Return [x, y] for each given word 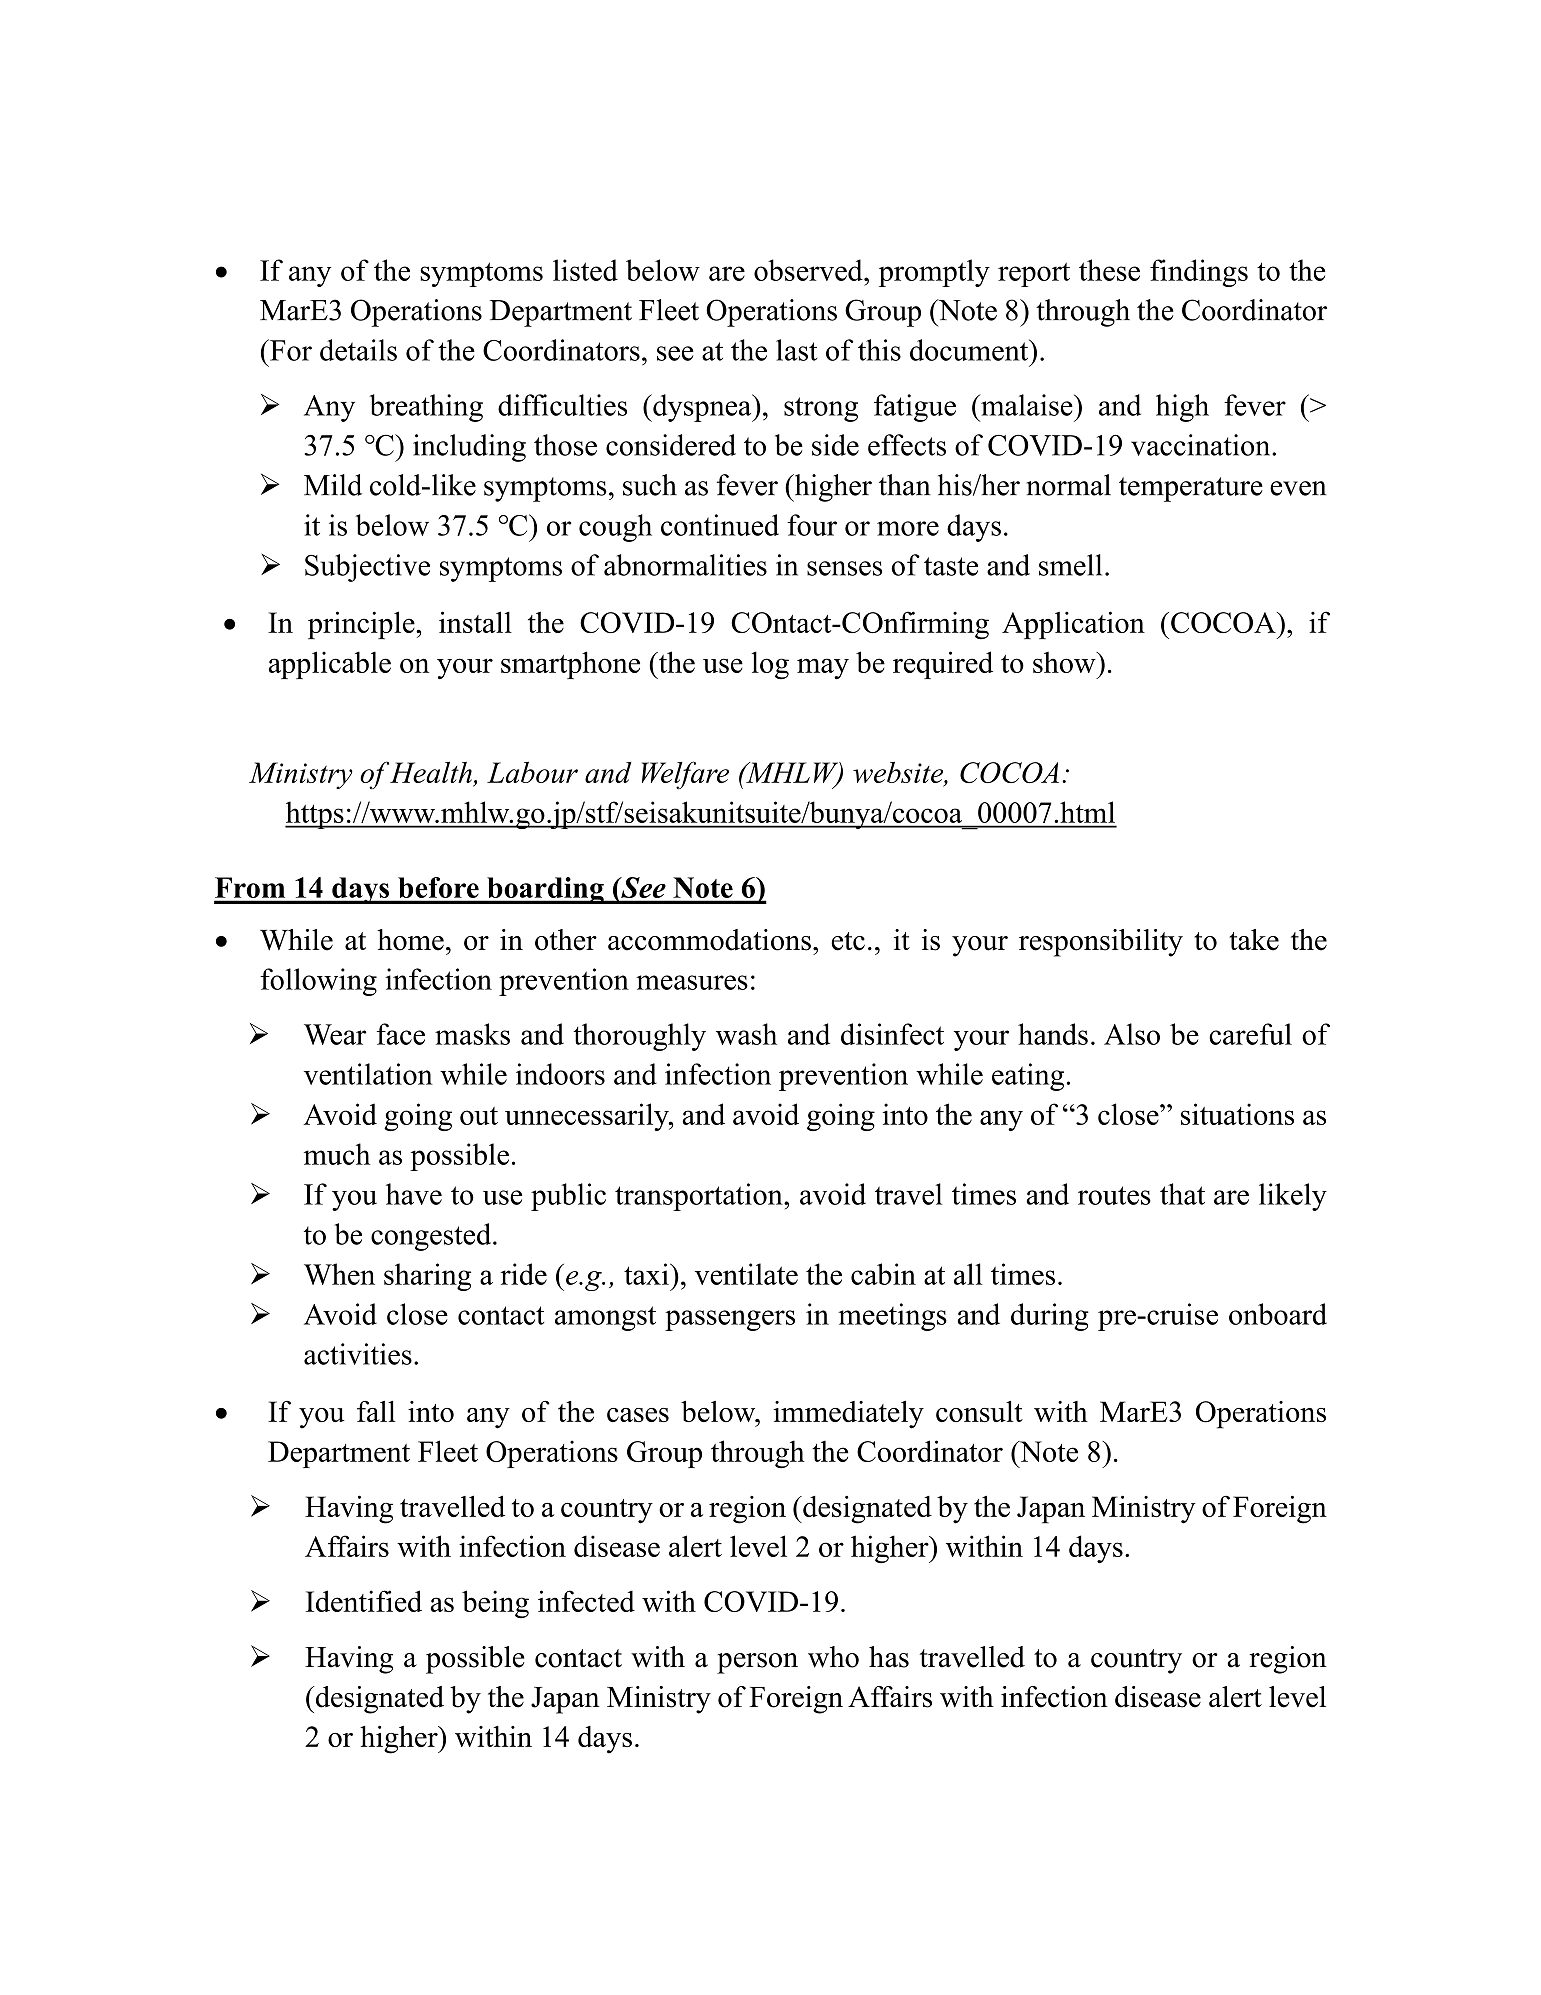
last [796, 350]
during [1050, 1317]
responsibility [1101, 943]
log [770, 665]
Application [1073, 625]
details [358, 350]
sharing [427, 1277]
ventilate [746, 1274]
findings [1199, 273]
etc [848, 941]
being [495, 1604]
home [410, 940]
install [475, 622]
